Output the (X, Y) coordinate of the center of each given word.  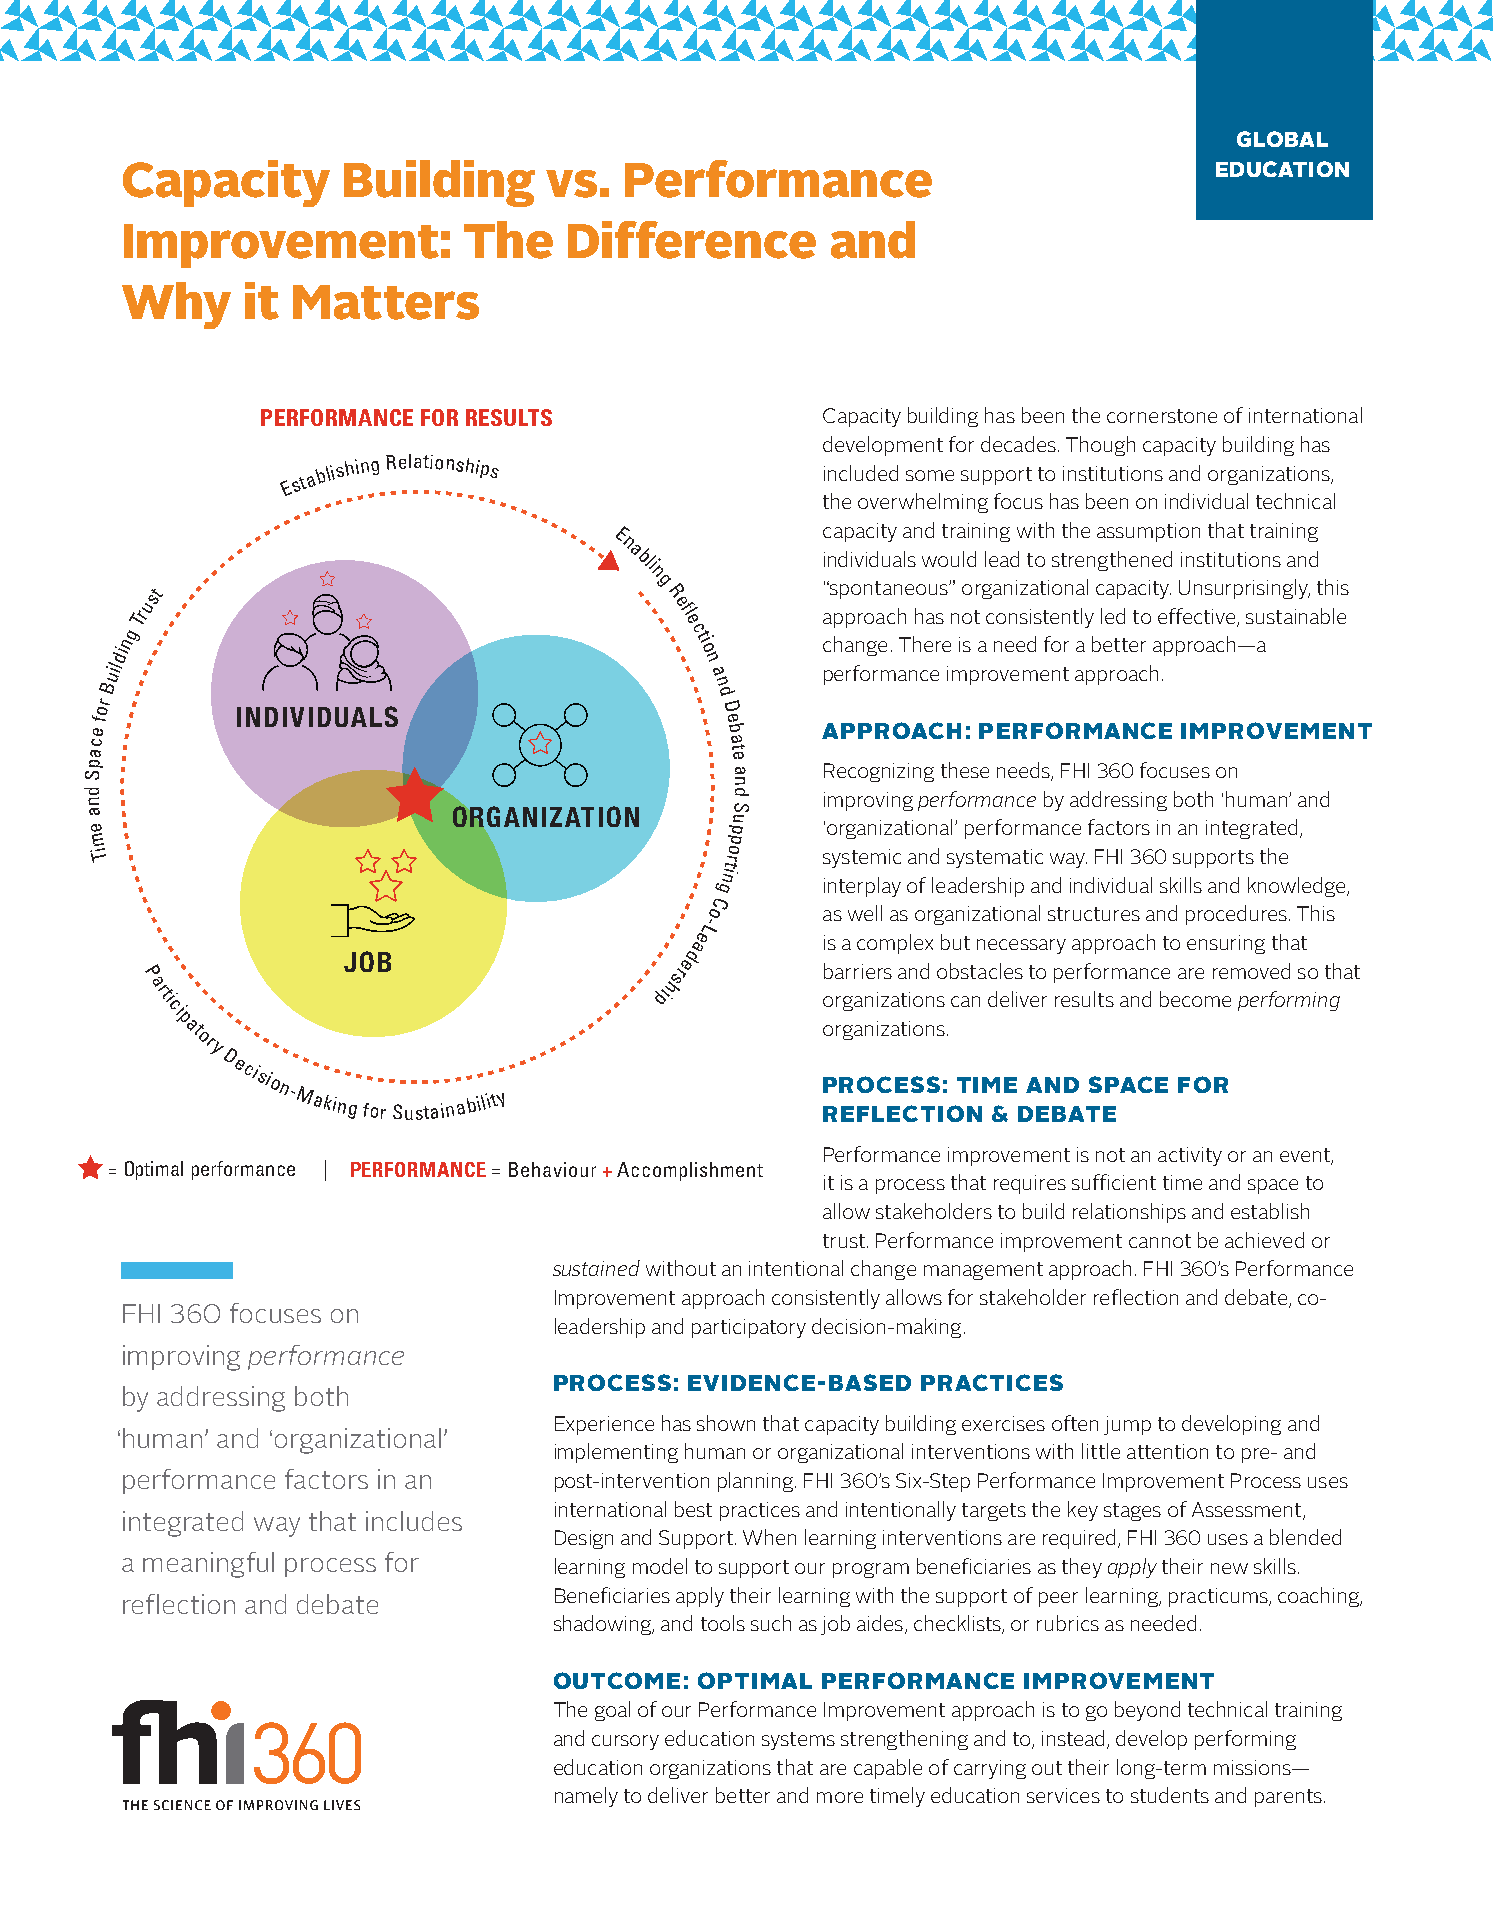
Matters (386, 302)
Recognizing (879, 772)
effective (1198, 617)
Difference (692, 240)
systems (798, 1741)
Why (176, 305)
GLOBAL (1282, 139)
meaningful (208, 1565)
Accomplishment (690, 1171)
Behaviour (552, 1169)
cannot (1160, 1241)
